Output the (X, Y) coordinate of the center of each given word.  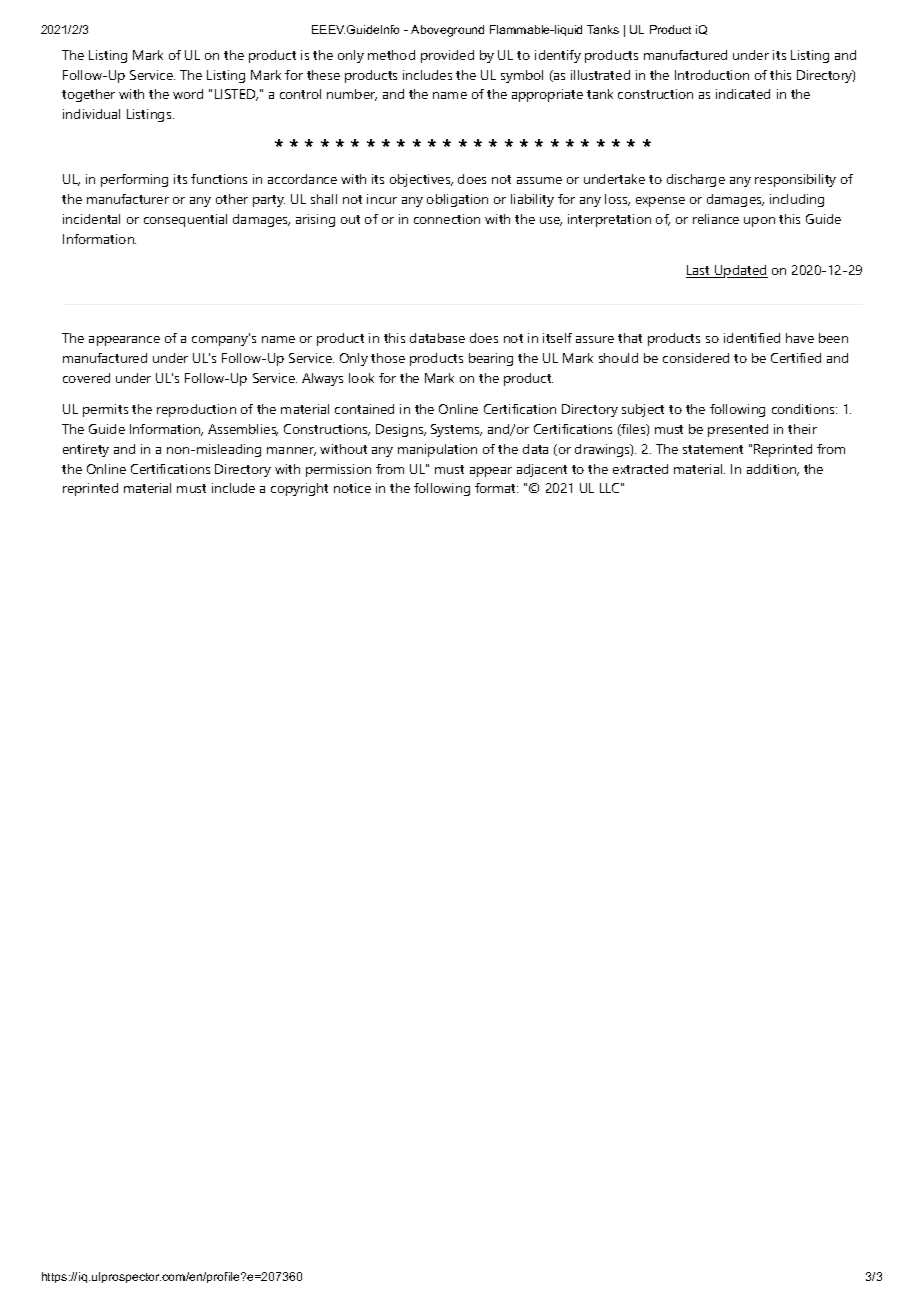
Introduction (712, 75)
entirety (86, 450)
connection (447, 219)
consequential (185, 220)
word (188, 94)
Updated (740, 271)
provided (447, 56)
